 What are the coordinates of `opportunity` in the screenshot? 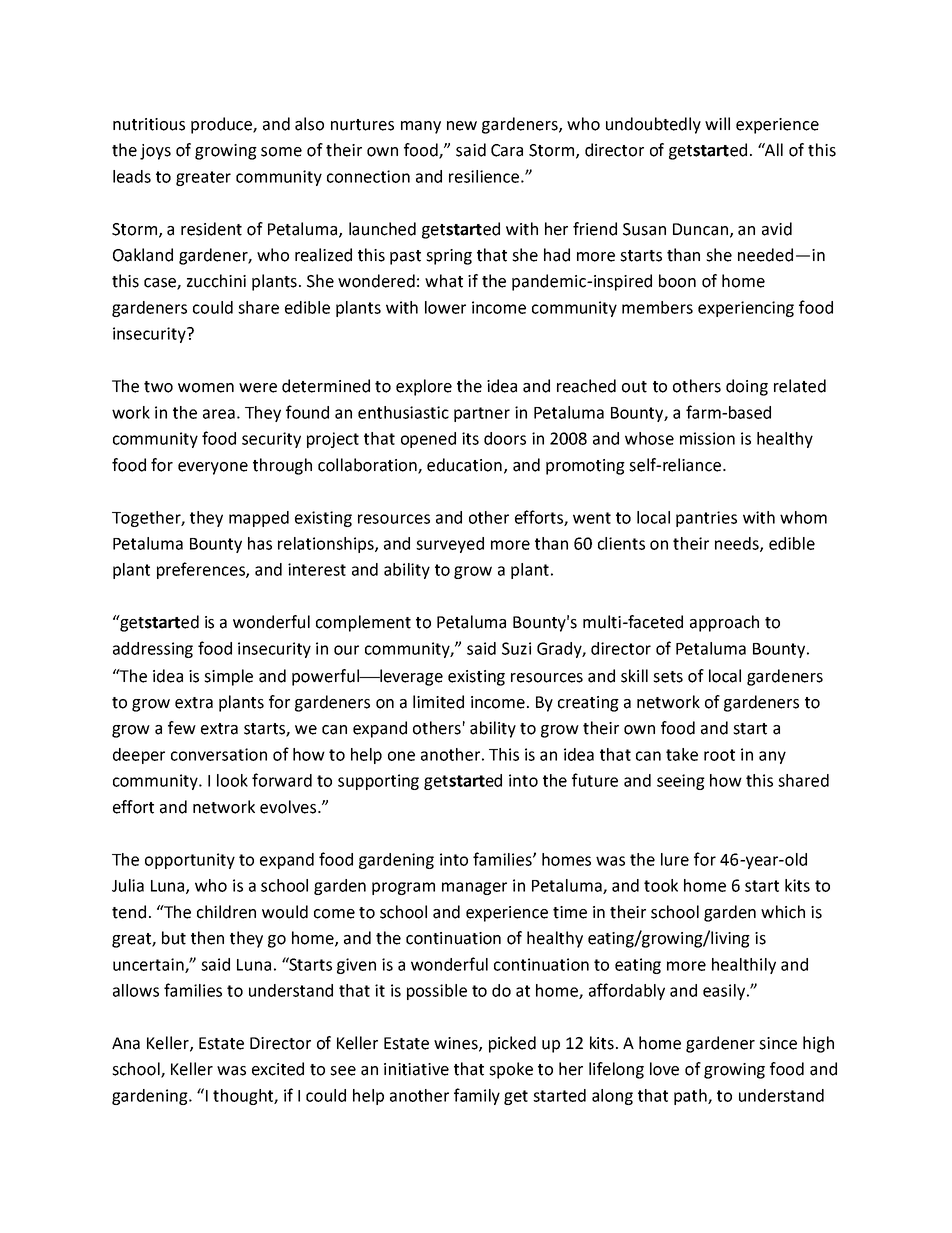 It's located at (190, 861).
